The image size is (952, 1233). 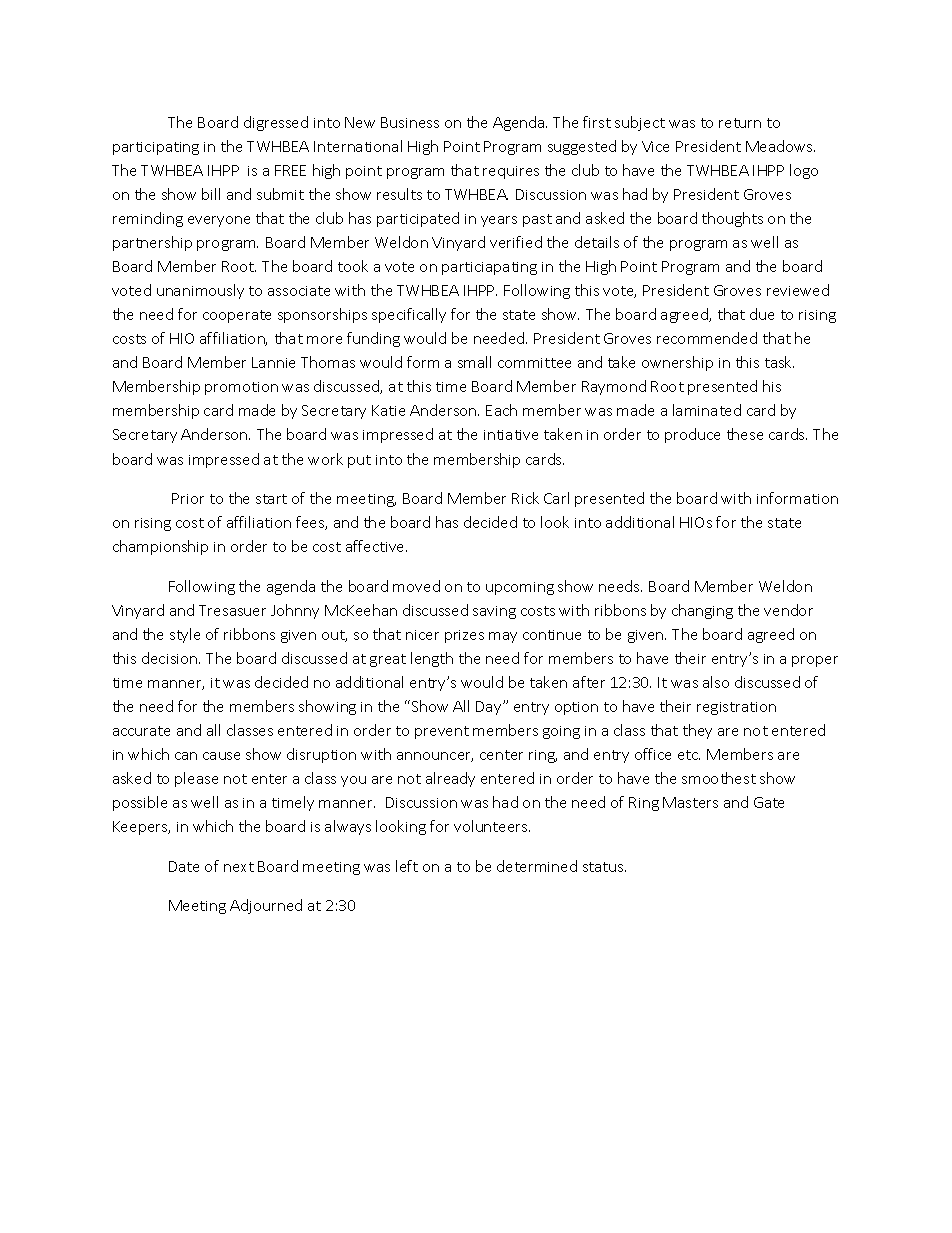 What do you see at coordinates (239, 867) in the screenshot?
I see `next` at bounding box center [239, 867].
